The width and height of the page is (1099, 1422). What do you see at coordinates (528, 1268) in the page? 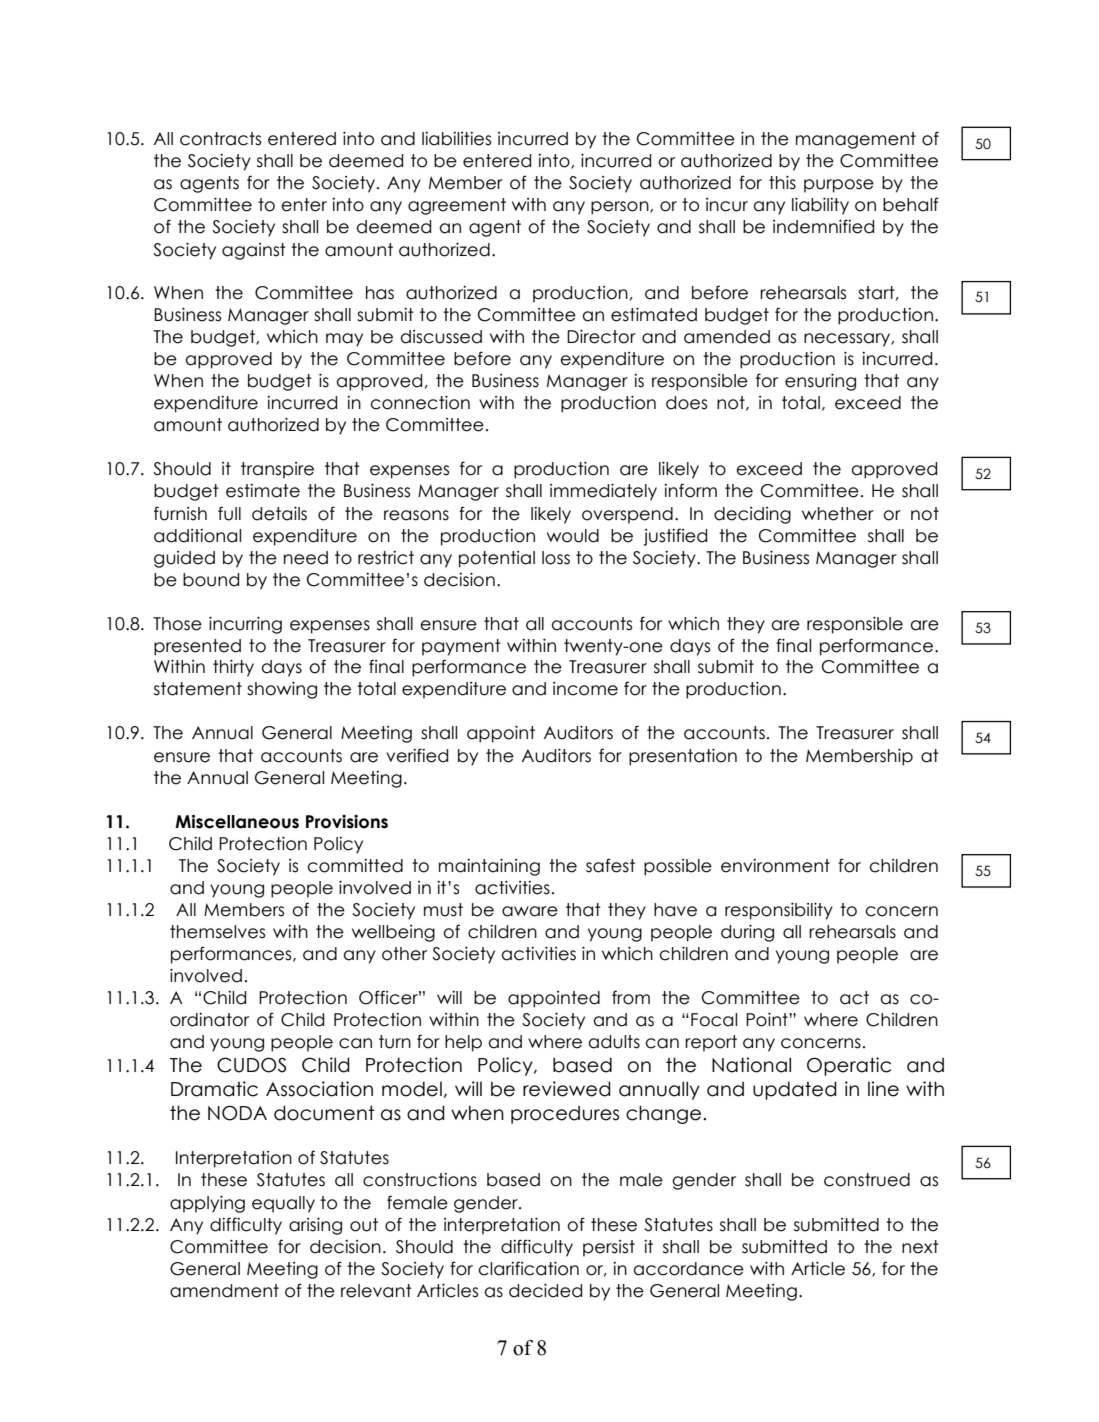
I see `clarification` at bounding box center [528, 1268].
